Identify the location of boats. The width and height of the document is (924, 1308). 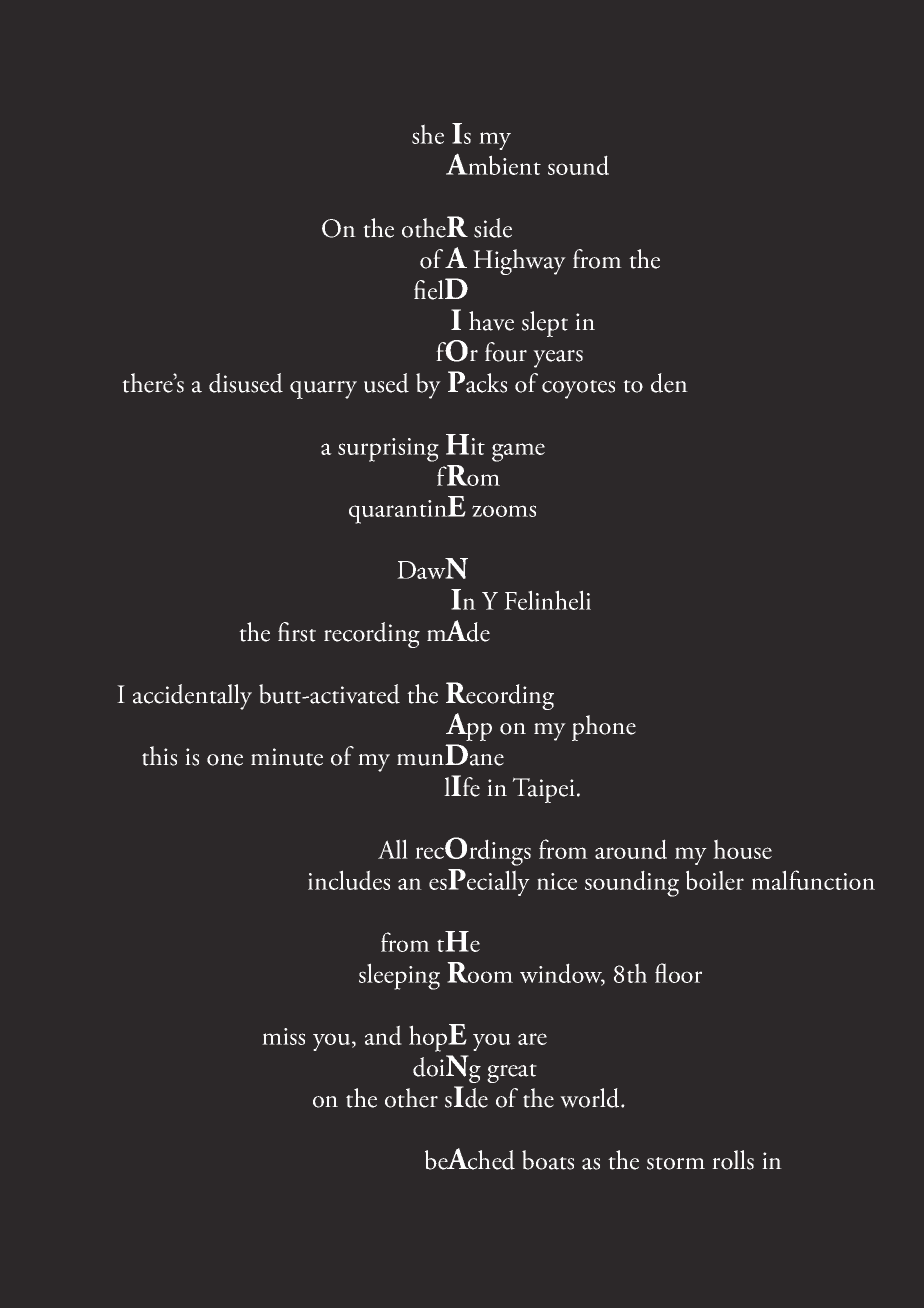
(548, 1160).
